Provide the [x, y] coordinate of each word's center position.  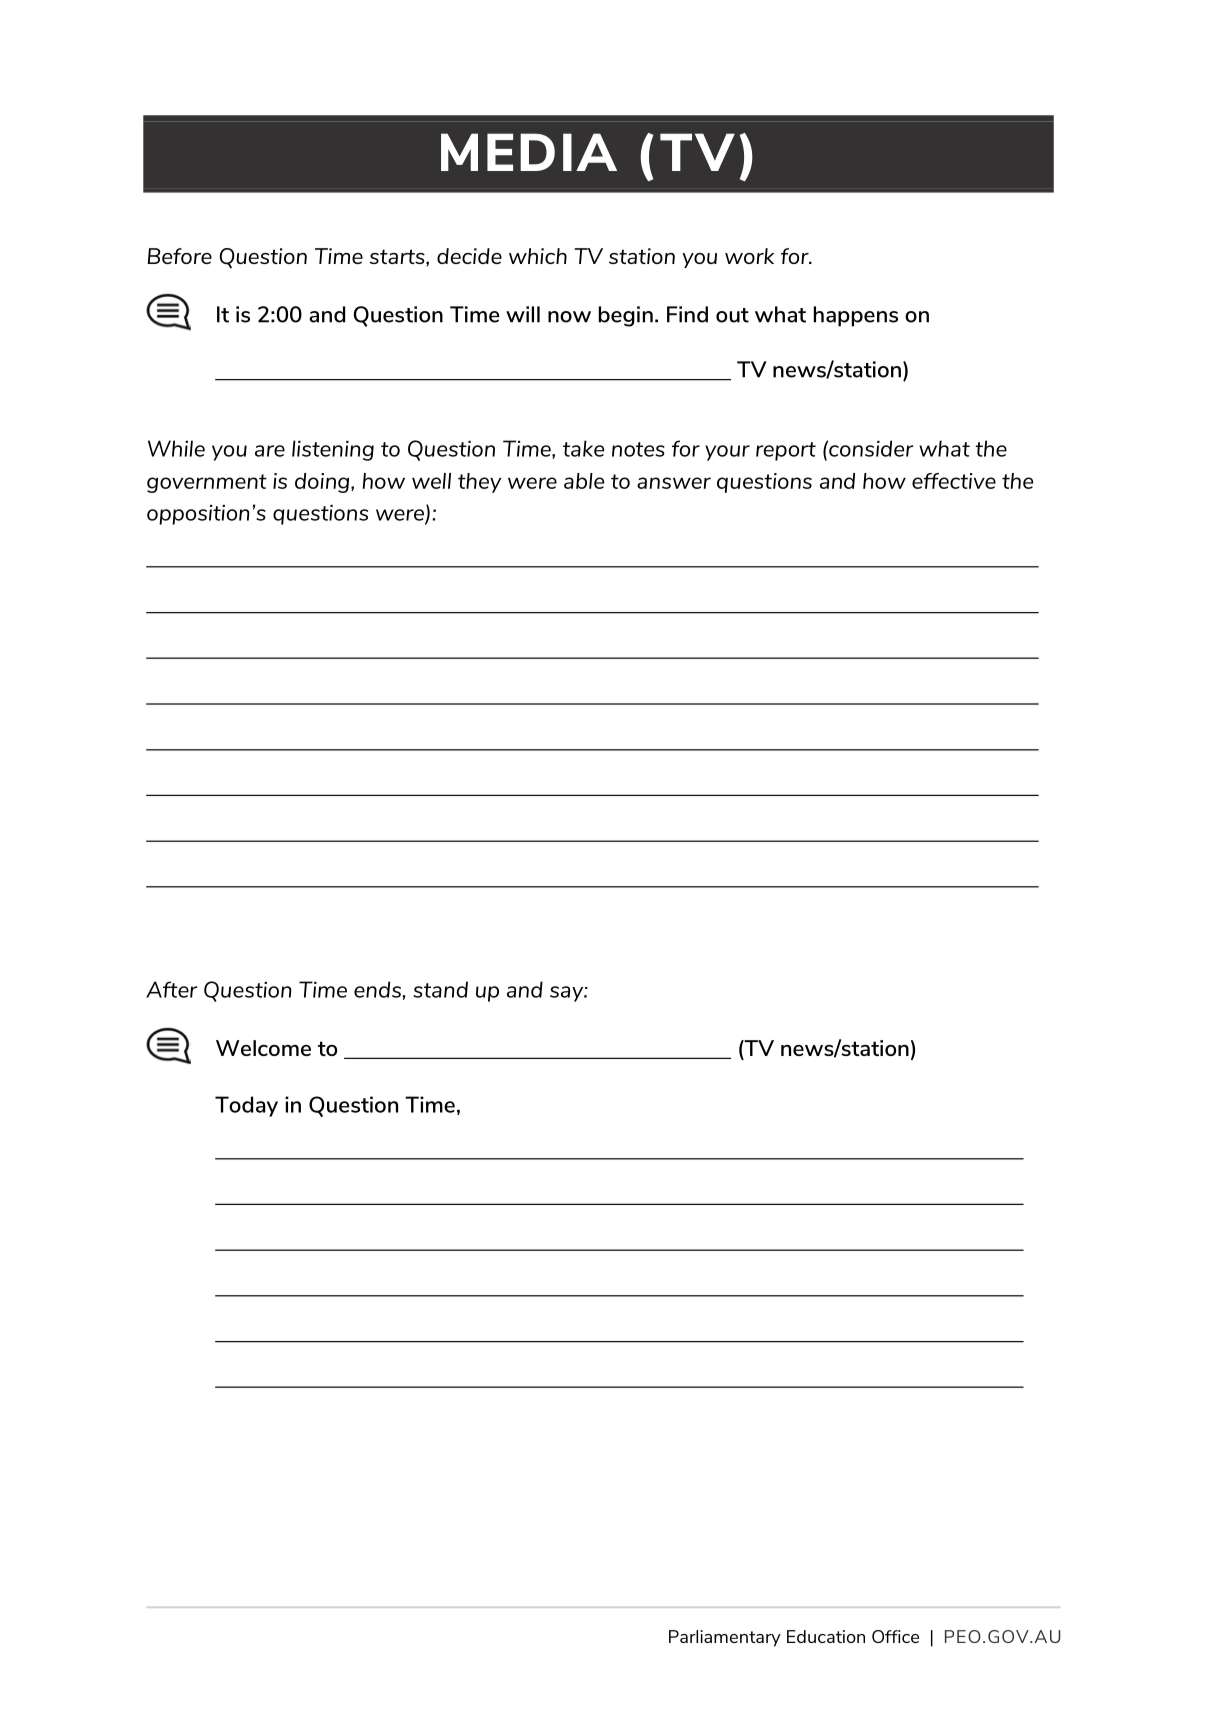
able [584, 481]
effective [954, 481]
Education [826, 1636]
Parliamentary [725, 1638]
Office [895, 1636]
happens [856, 316]
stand [440, 989]
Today [246, 1106]
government [207, 483]
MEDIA [529, 152]
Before [180, 256]
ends [377, 989]
